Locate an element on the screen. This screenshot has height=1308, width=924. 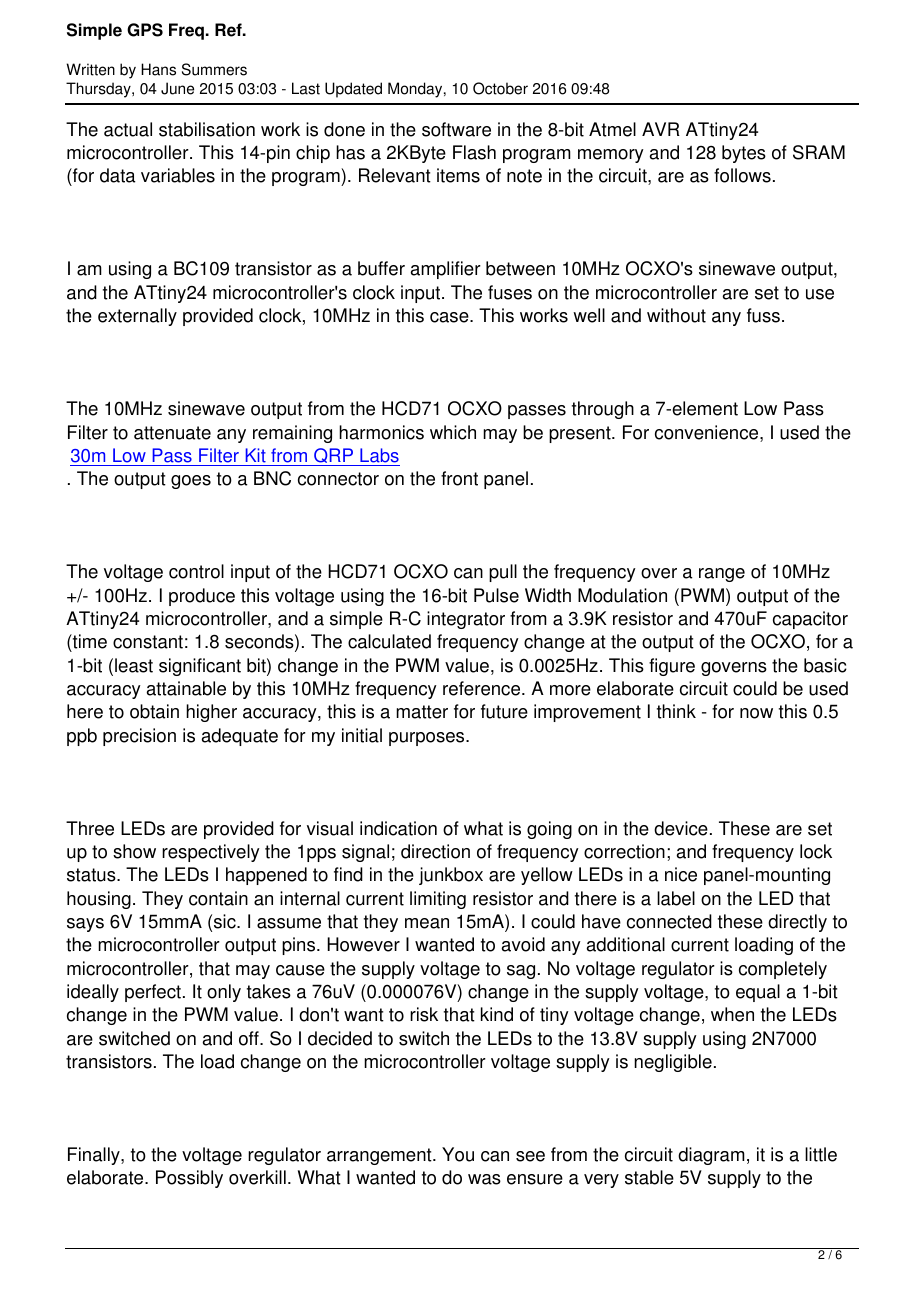
Possibly is located at coordinates (189, 1179).
